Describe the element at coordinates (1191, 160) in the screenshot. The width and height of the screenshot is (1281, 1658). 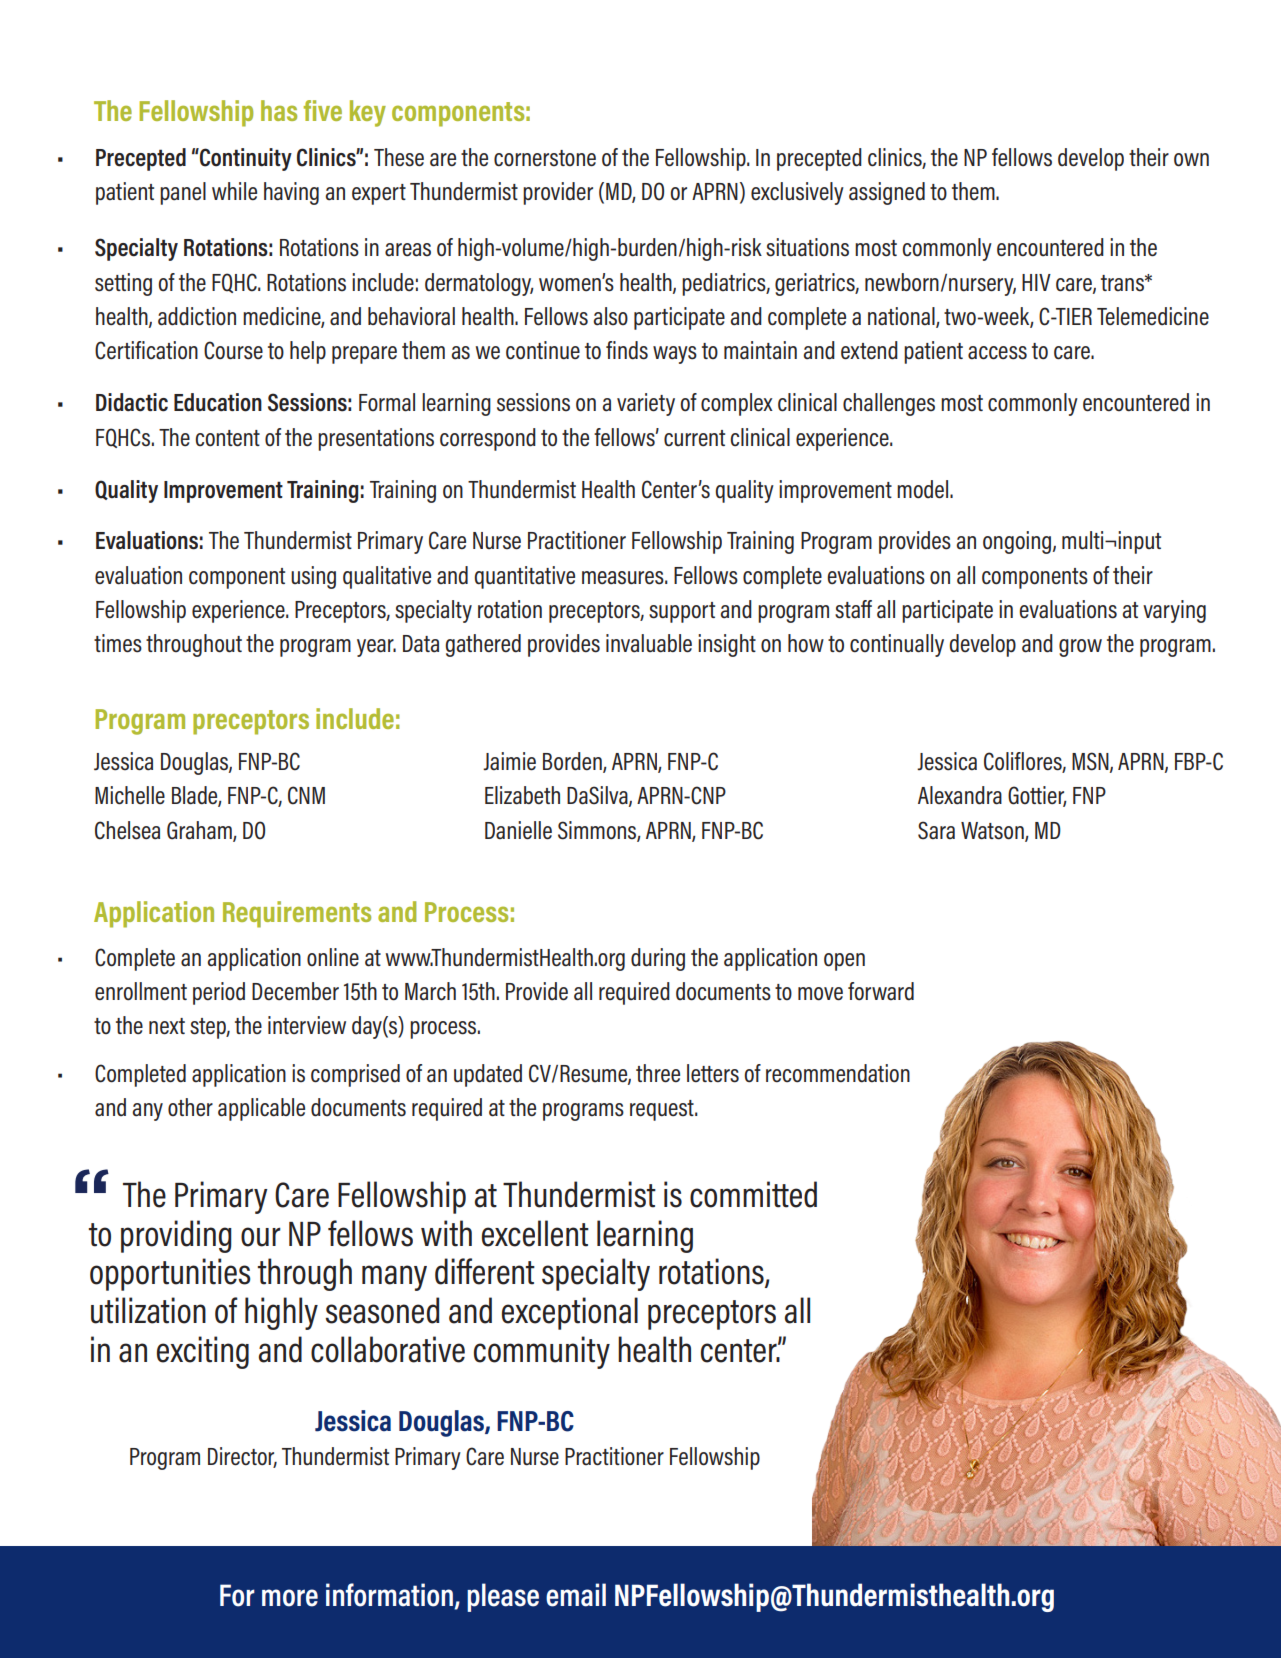
I see `own` at that location.
